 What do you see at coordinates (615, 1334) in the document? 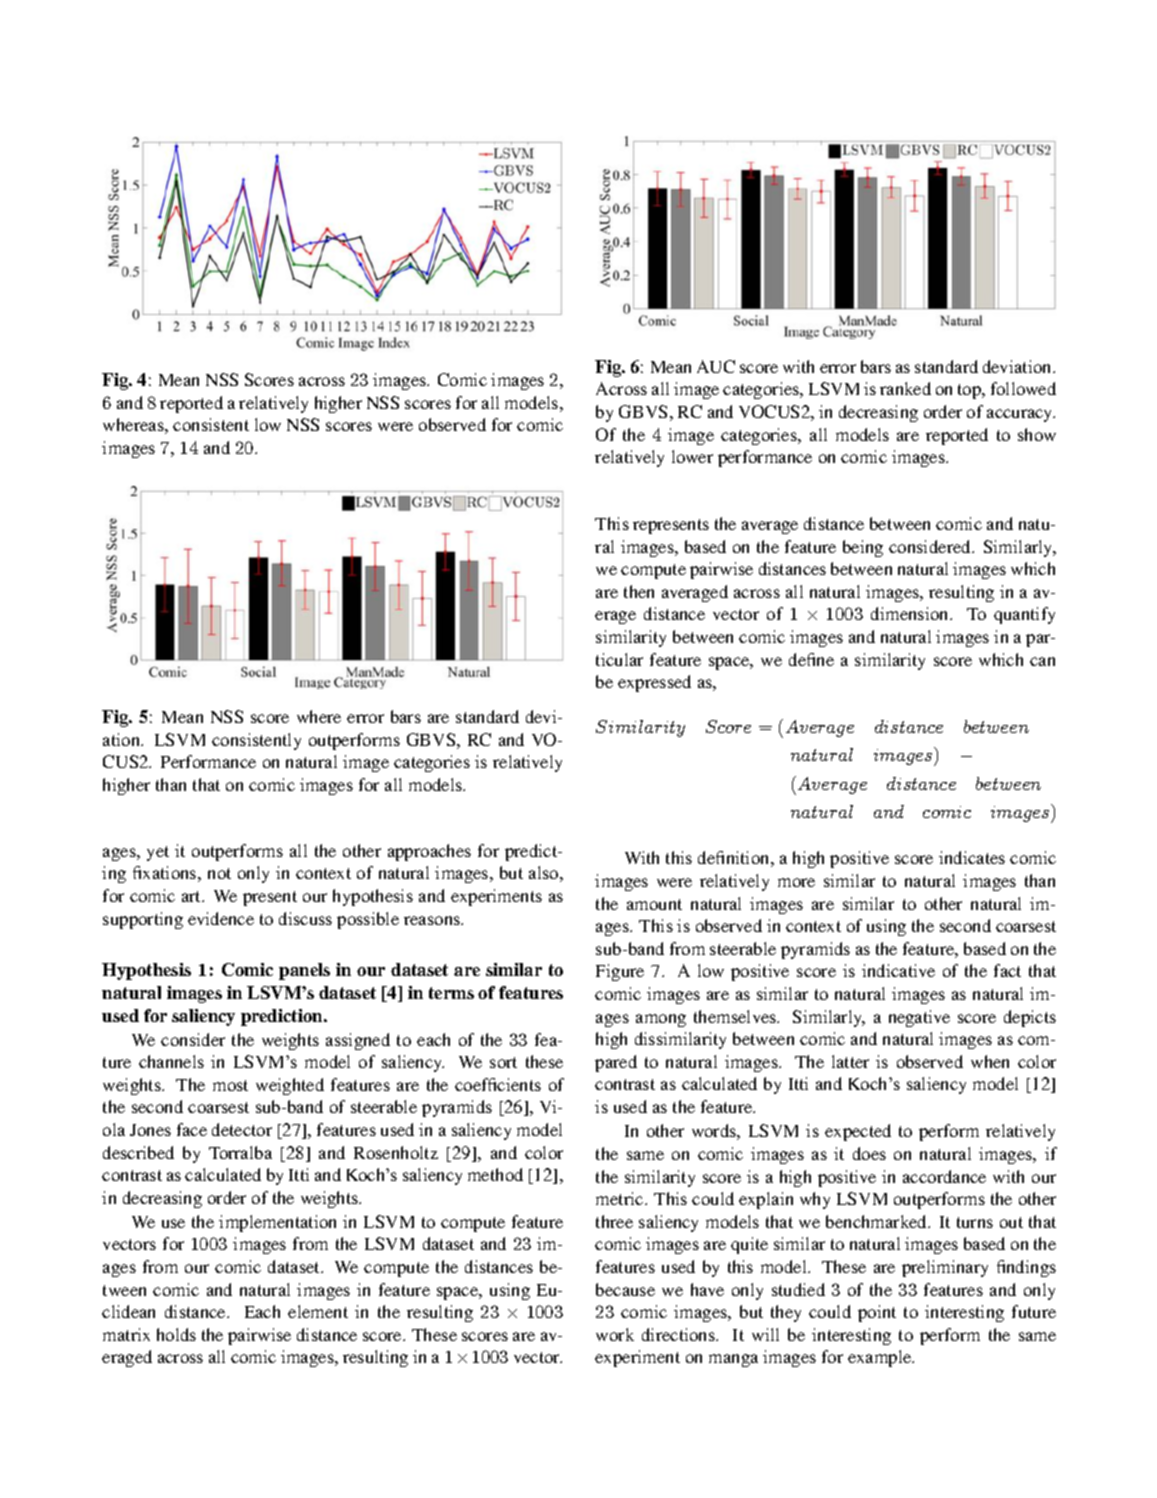
I see `work` at bounding box center [615, 1334].
